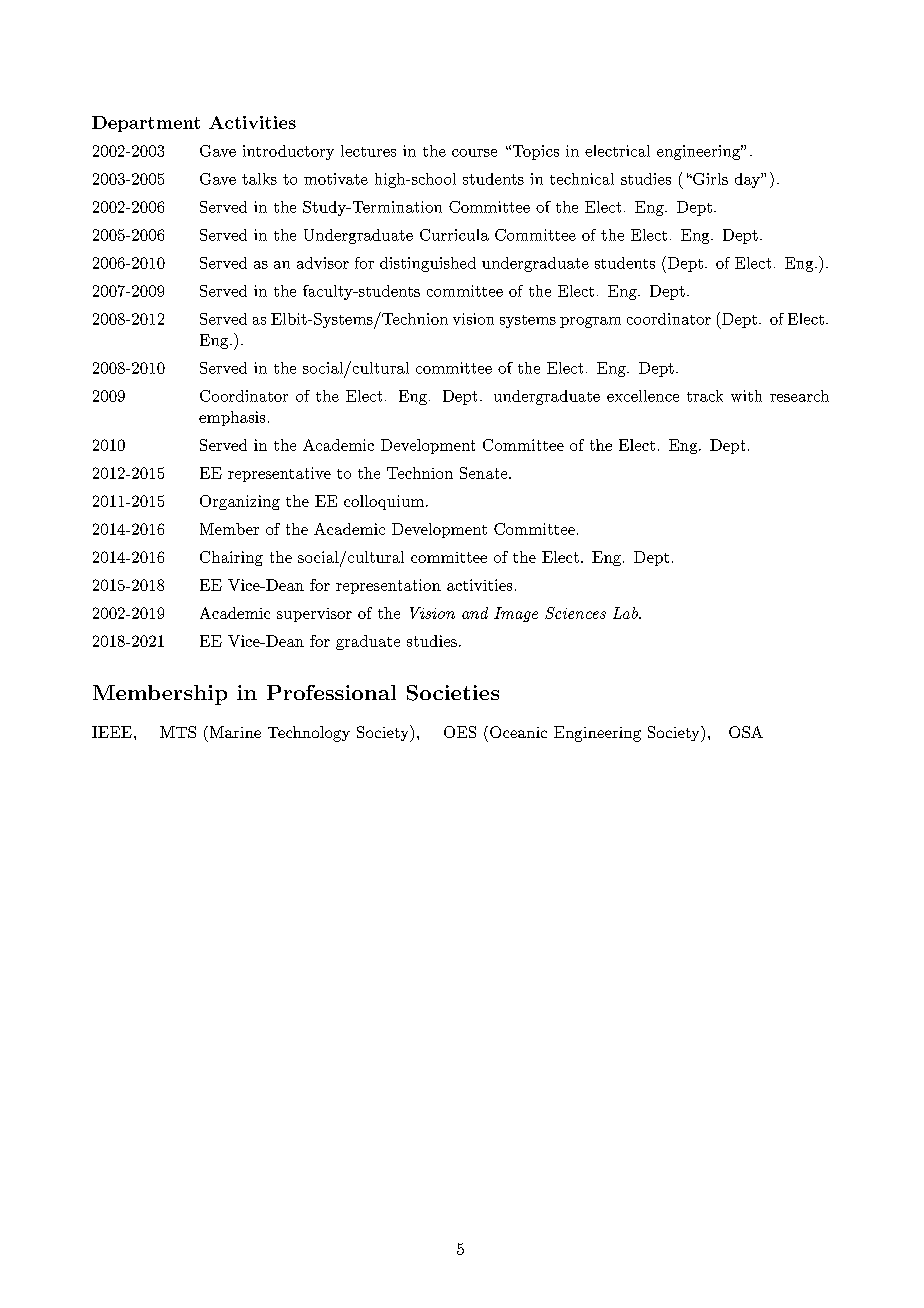  What do you see at coordinates (428, 264) in the image?
I see `distinguished` at bounding box center [428, 264].
